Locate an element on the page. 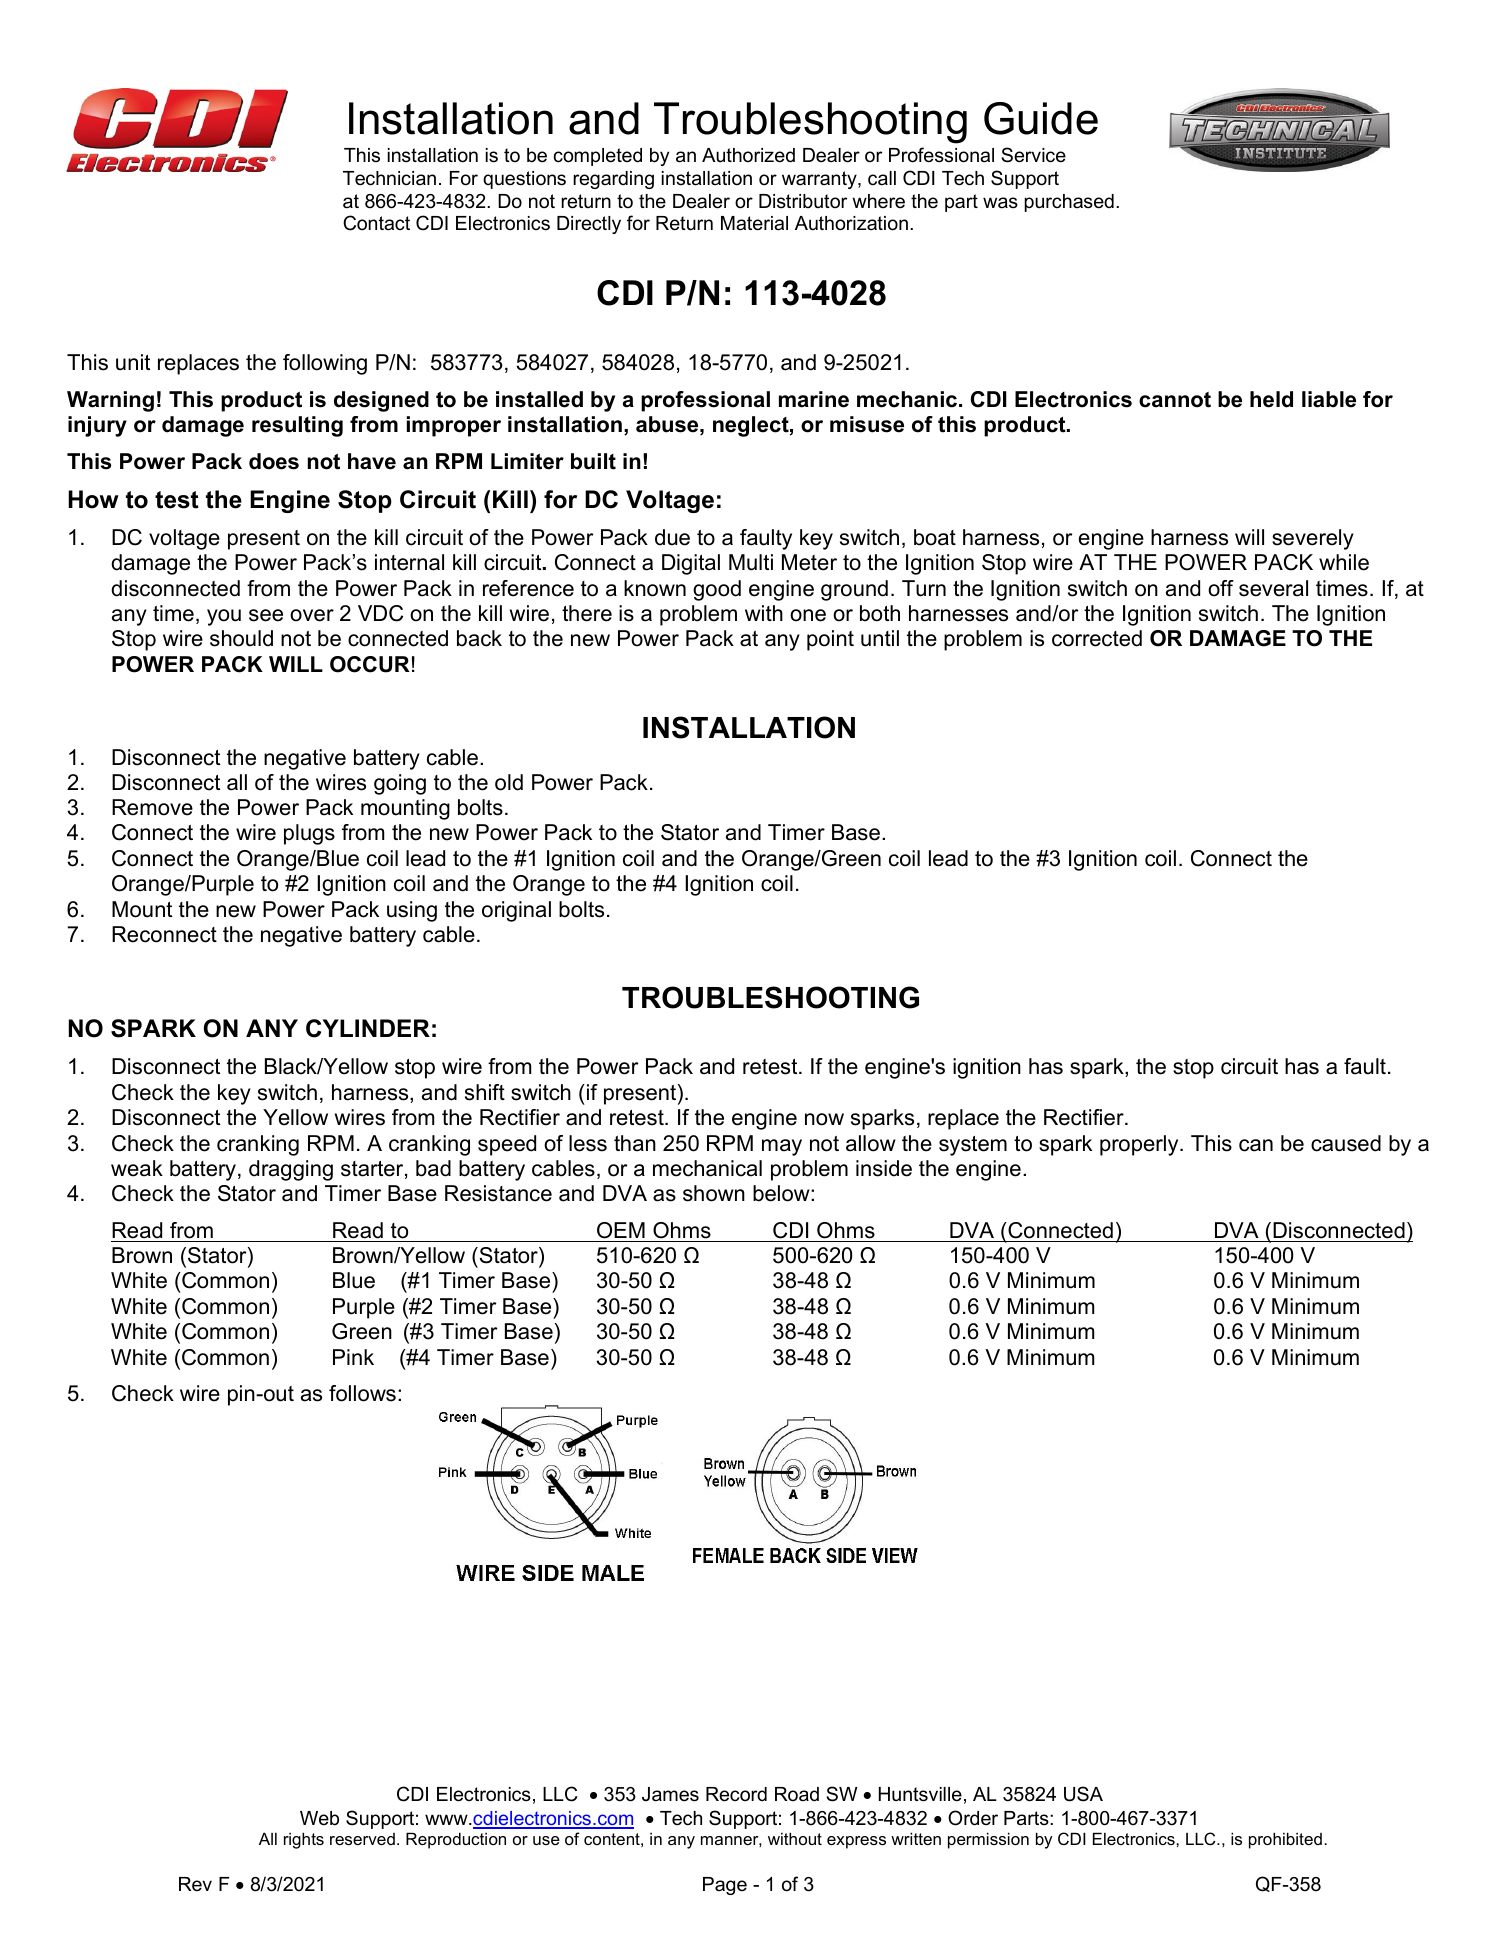 The image size is (1499, 1940). properly is located at coordinates (1140, 1145).
